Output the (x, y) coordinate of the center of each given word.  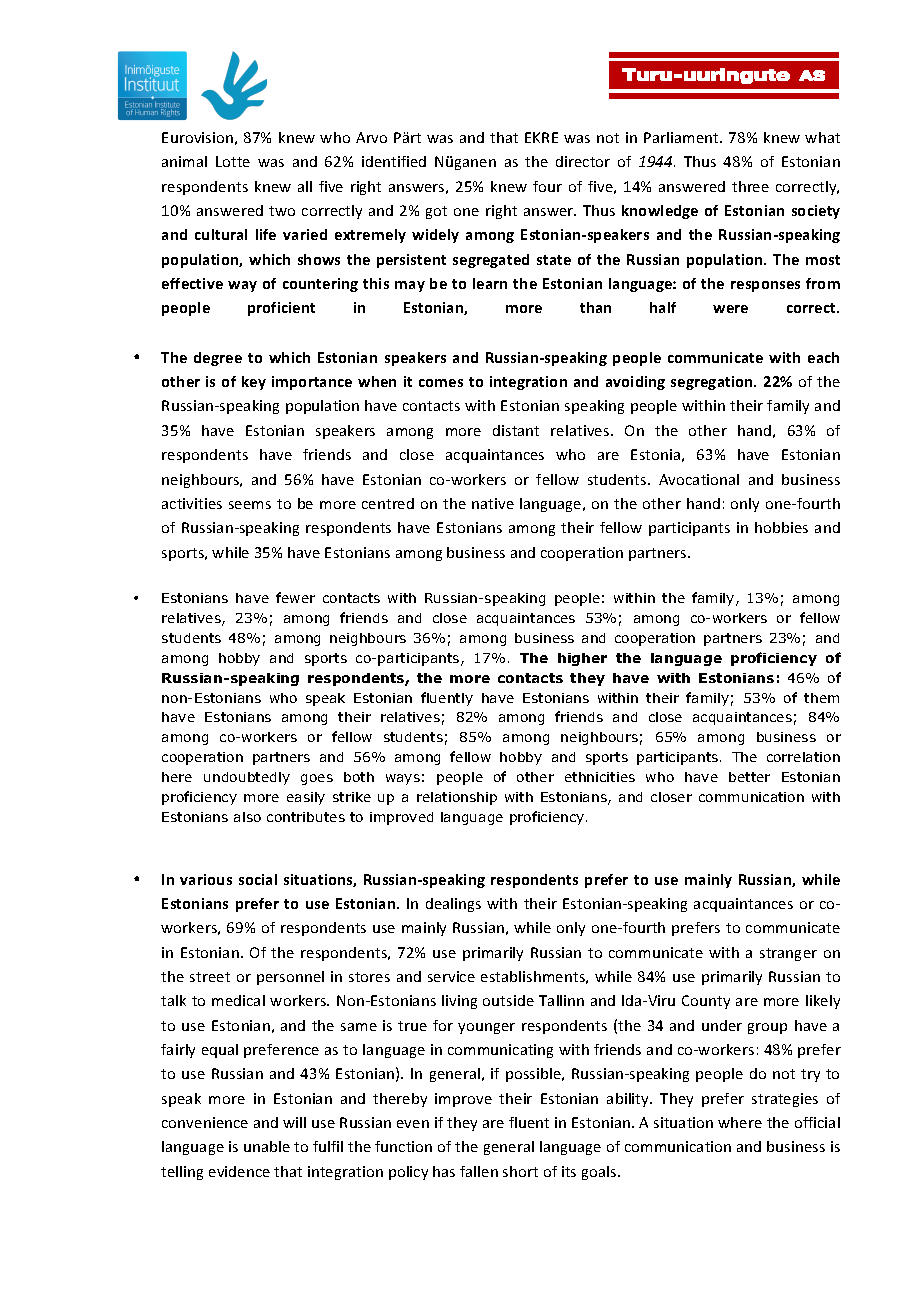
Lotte (233, 161)
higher (582, 659)
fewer (295, 597)
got (436, 212)
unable (267, 1146)
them (821, 698)
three (750, 186)
